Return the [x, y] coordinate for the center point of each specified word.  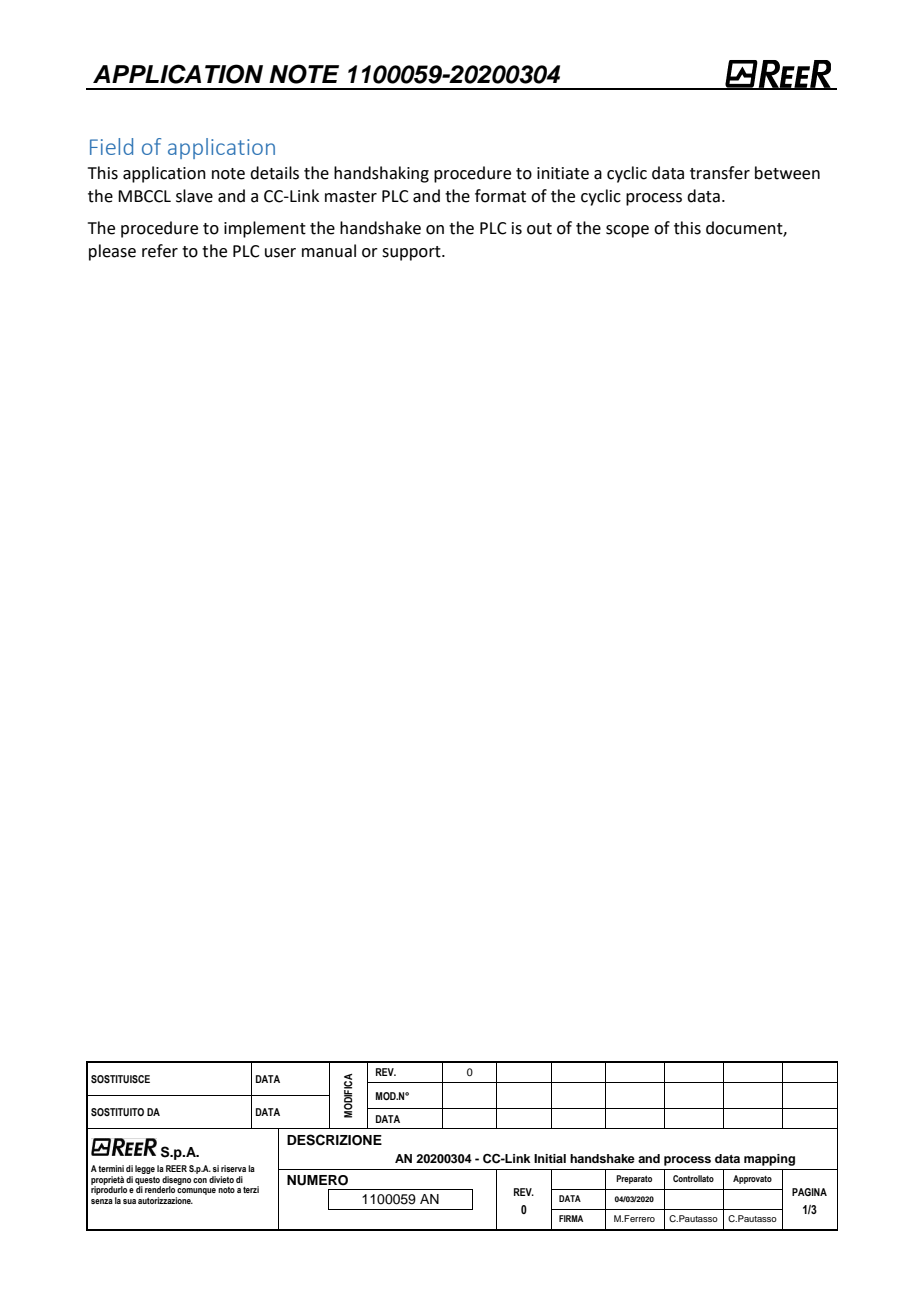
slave [194, 196]
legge [145, 1169]
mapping [769, 1160]
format [500, 196]
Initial [550, 1158]
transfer [720, 173]
